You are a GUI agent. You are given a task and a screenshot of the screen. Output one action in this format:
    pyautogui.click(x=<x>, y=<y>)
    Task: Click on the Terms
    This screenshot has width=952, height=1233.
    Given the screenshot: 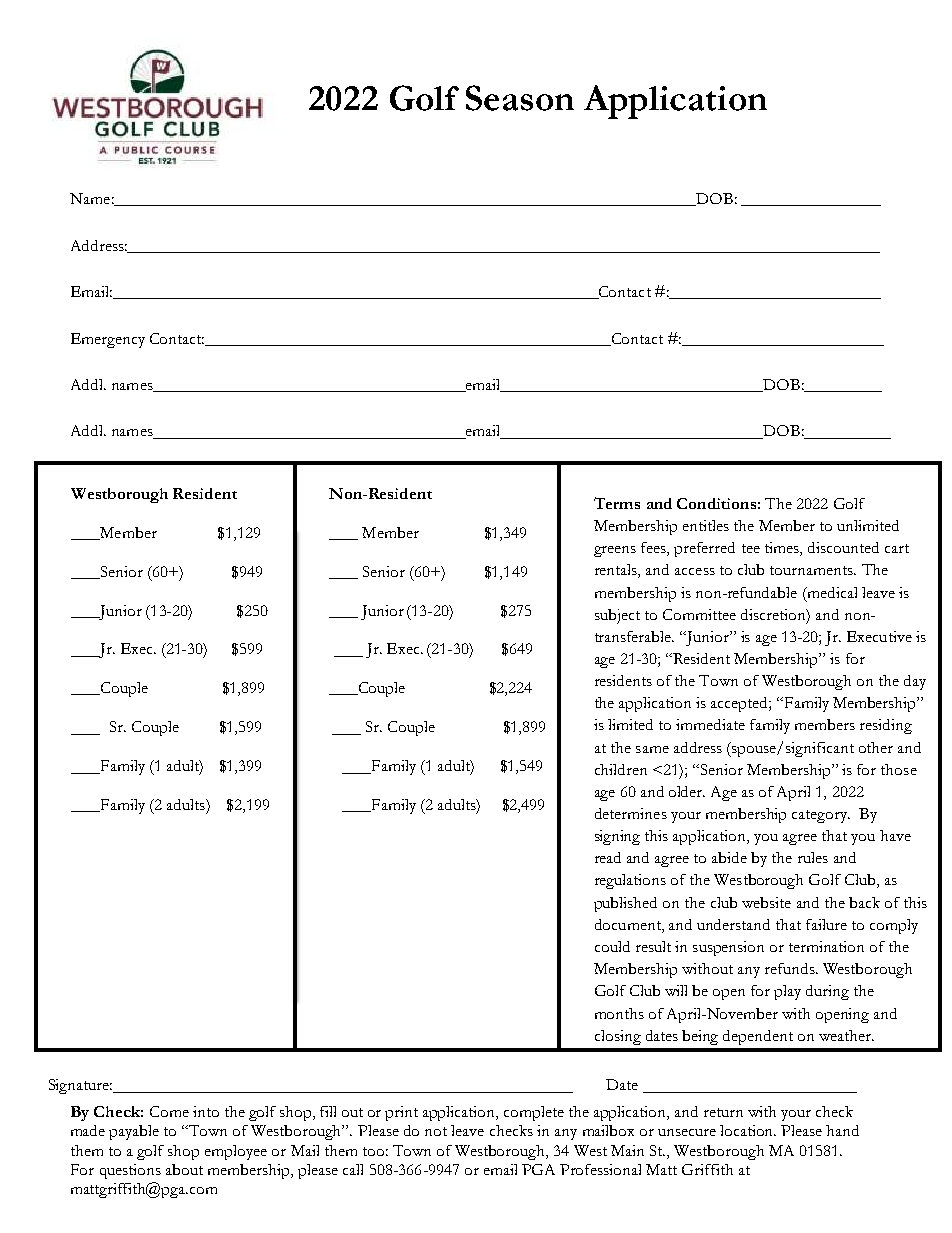 What is the action you would take?
    pyautogui.click(x=617, y=503)
